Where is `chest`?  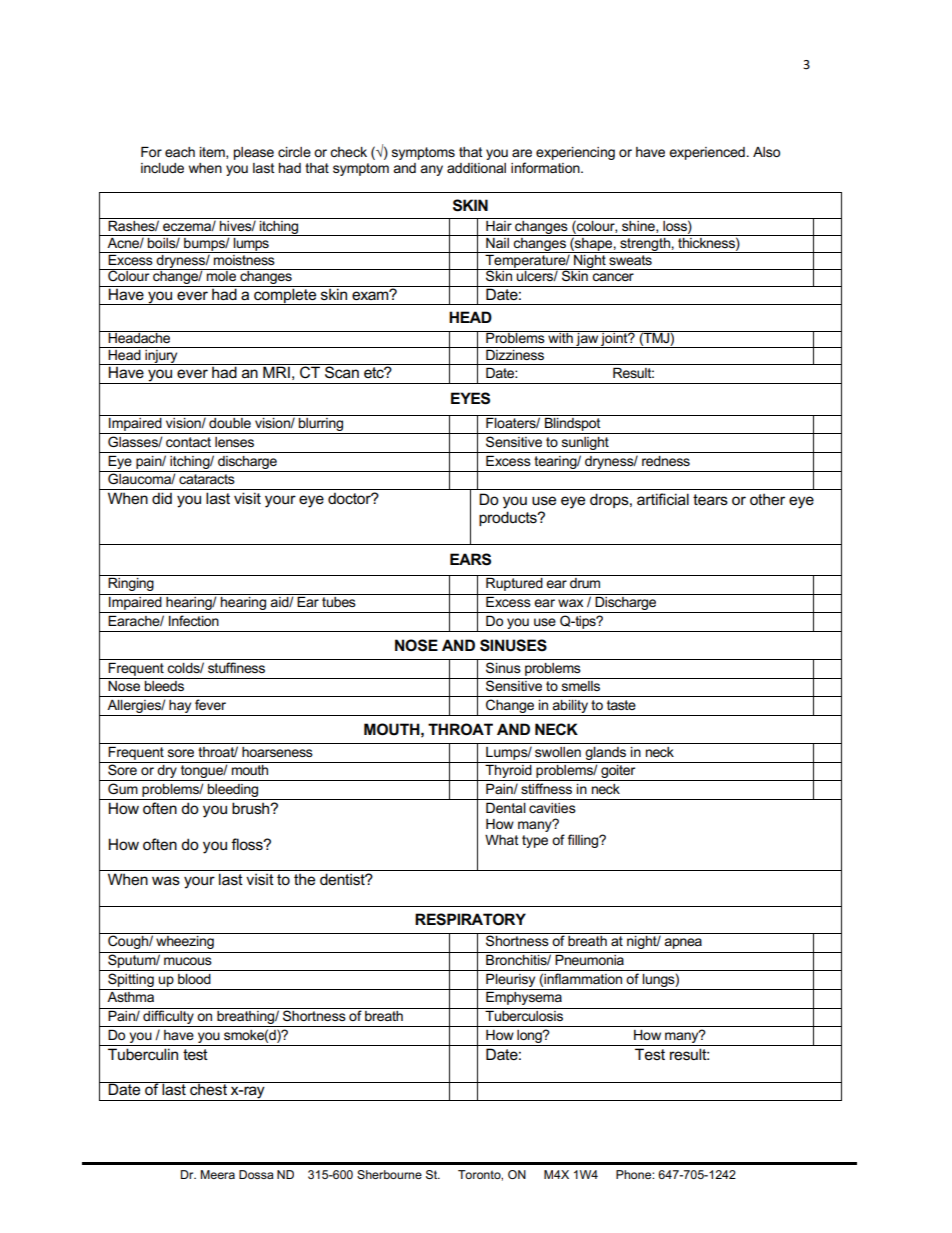
chest is located at coordinates (208, 1089).
